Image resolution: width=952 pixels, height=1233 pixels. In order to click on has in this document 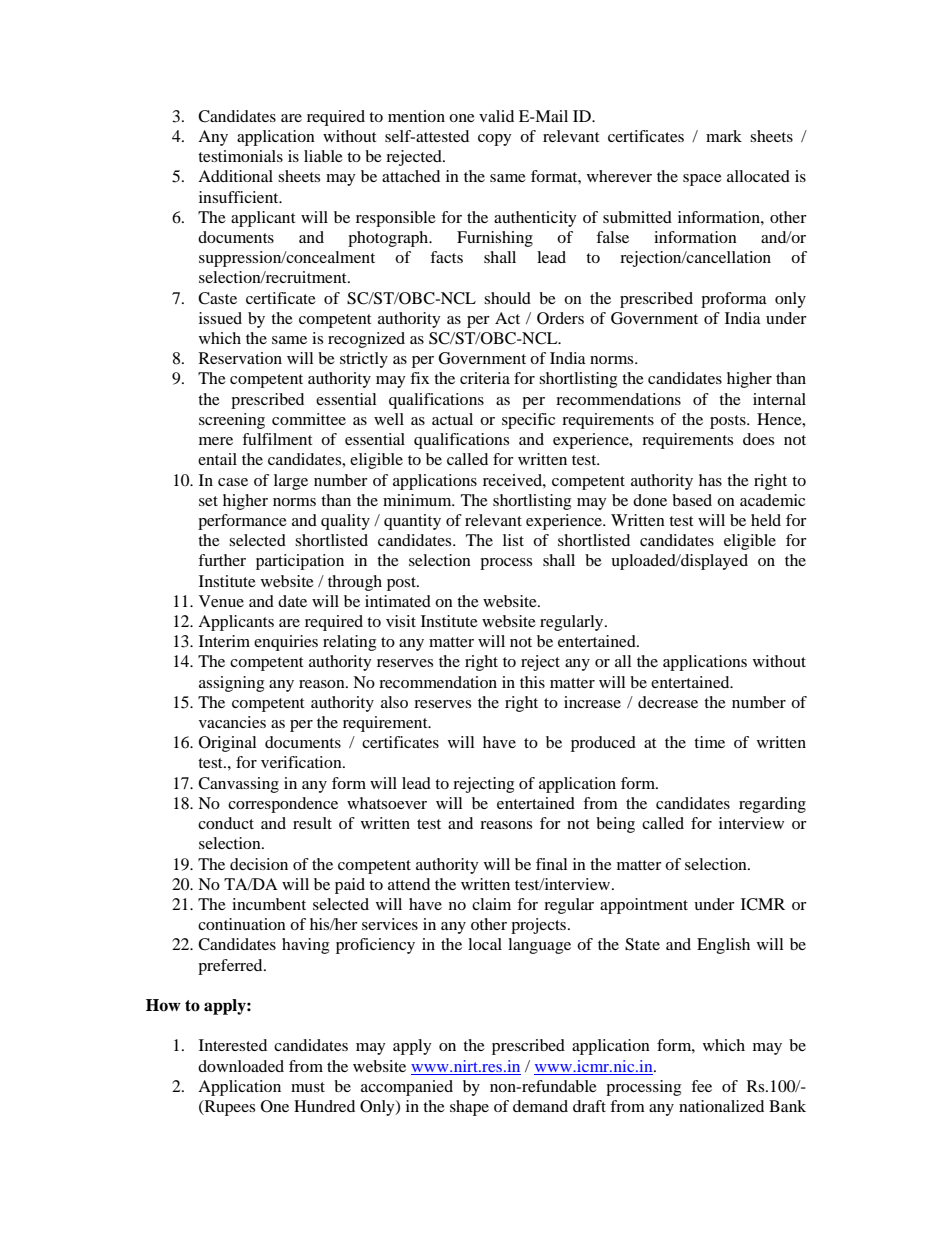, I will do `click(710, 480)`.
